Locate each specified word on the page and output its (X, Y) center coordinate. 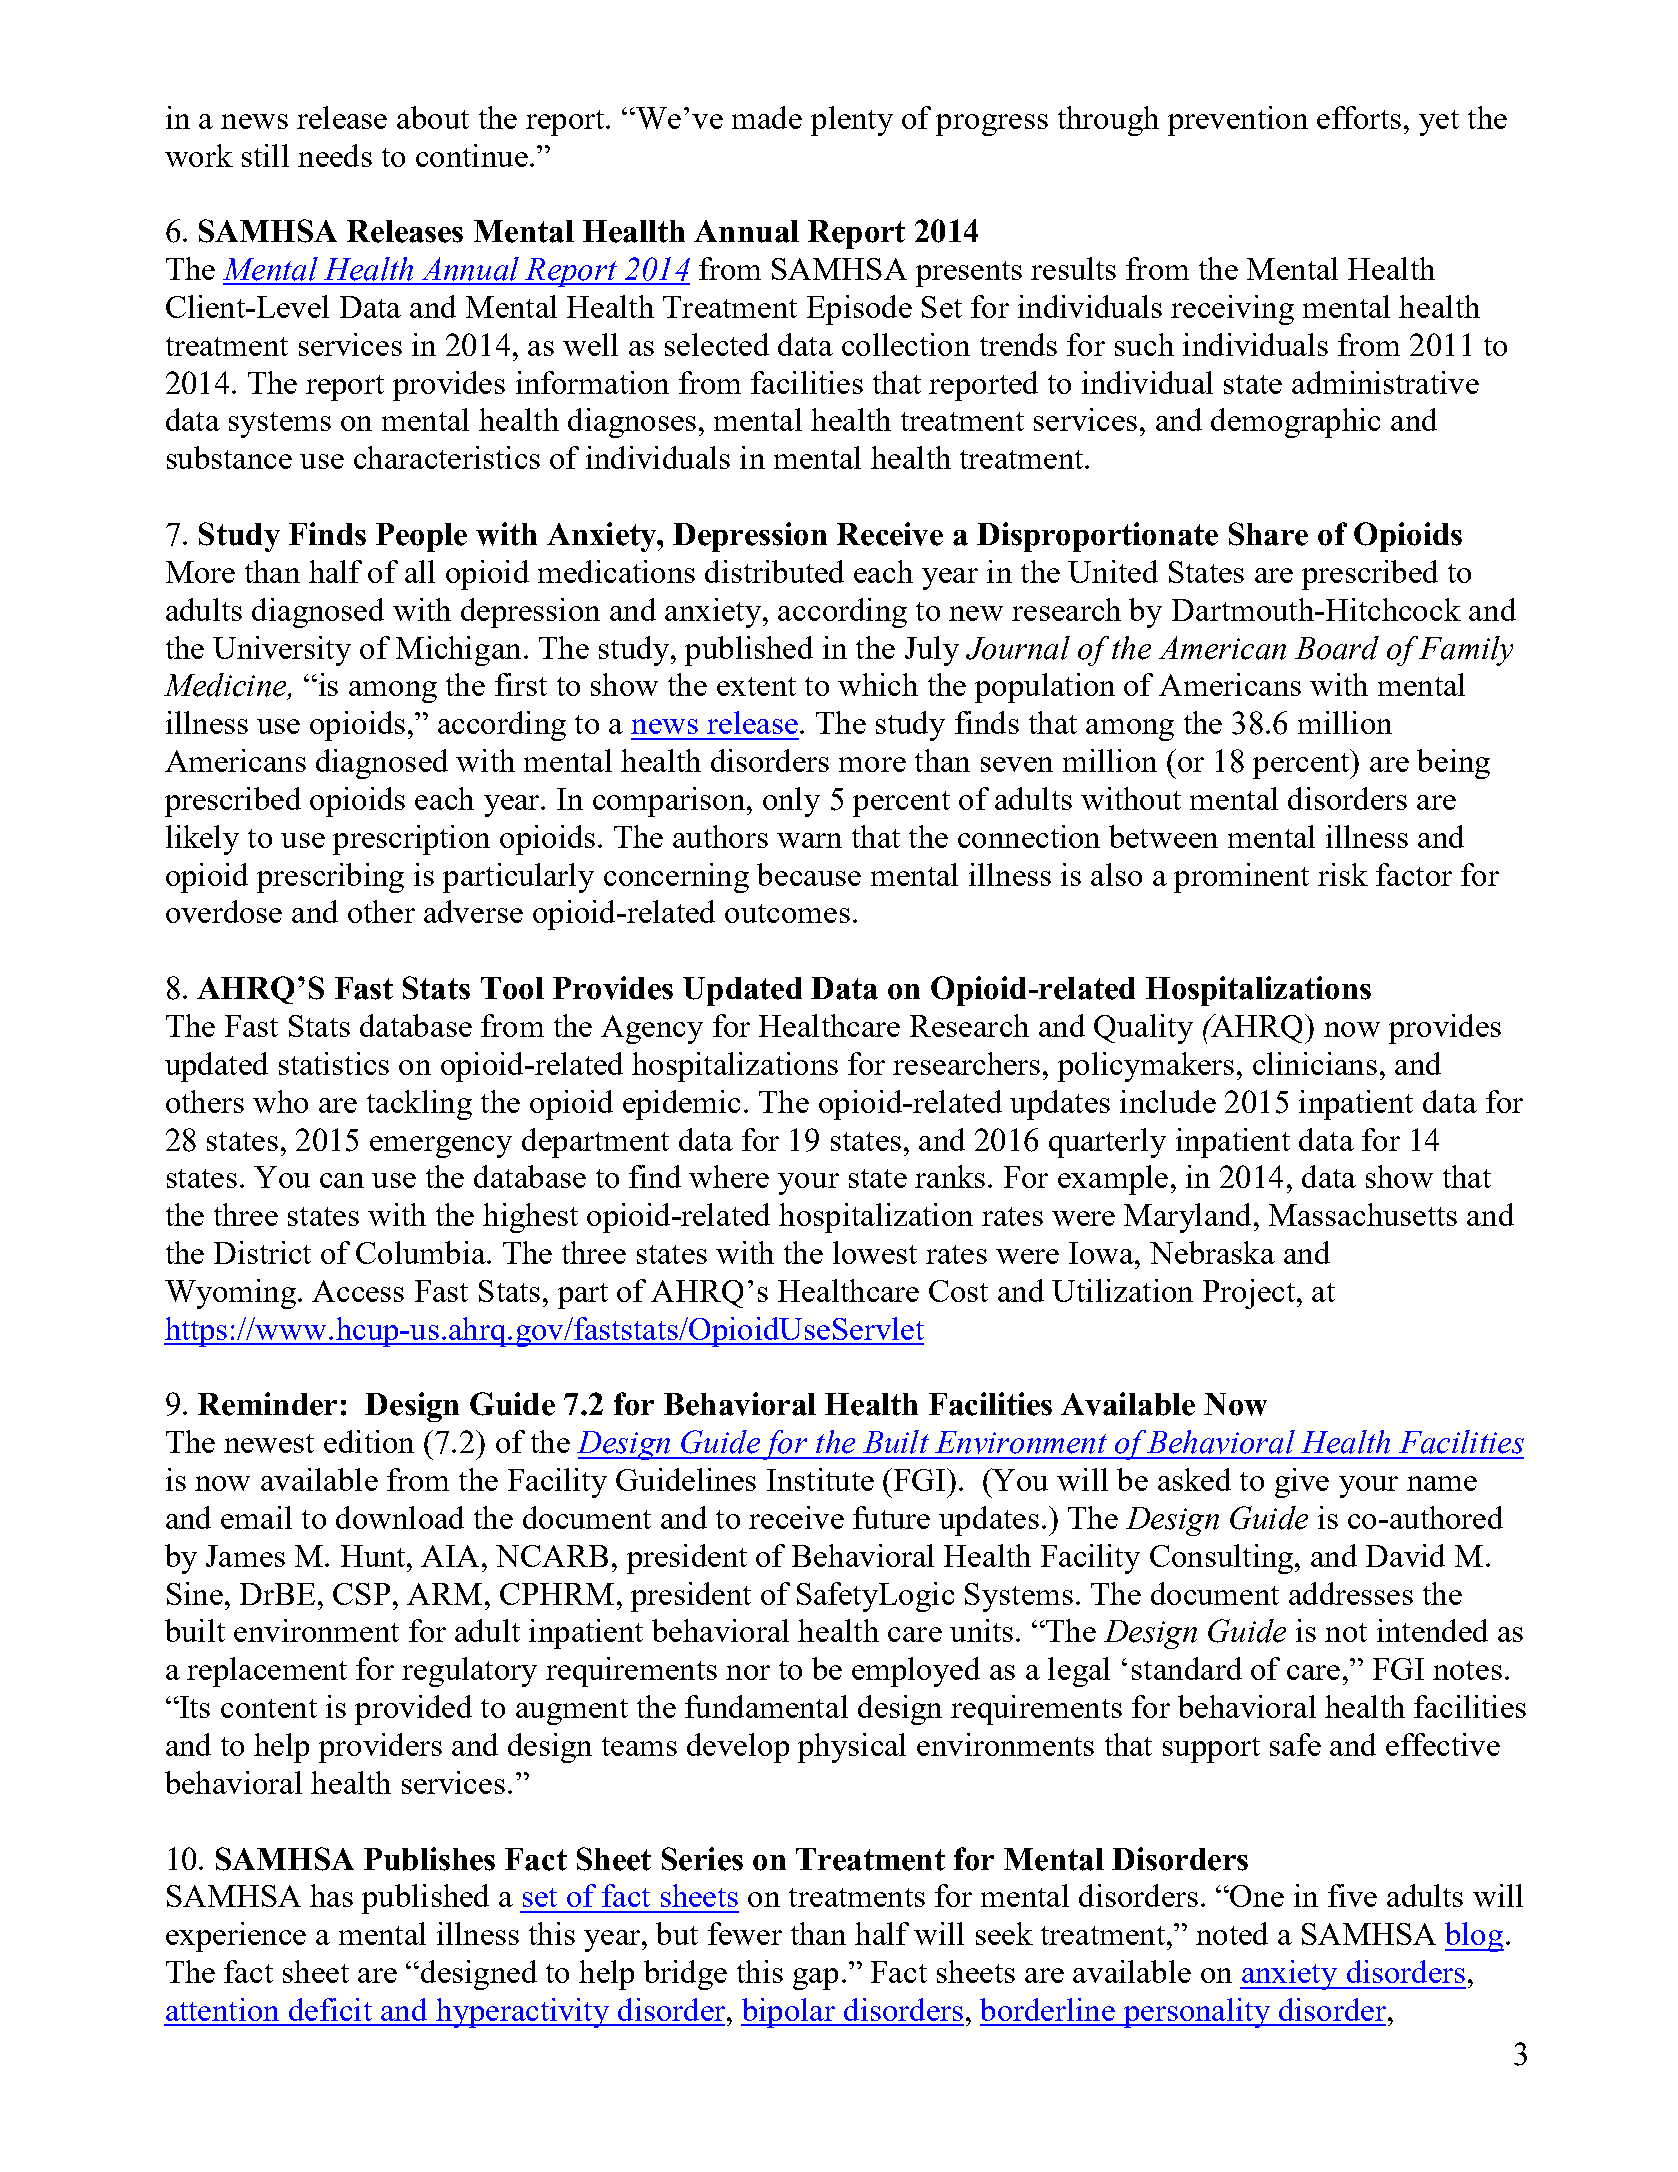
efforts (1359, 117)
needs (335, 155)
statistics (334, 1063)
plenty (852, 121)
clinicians (1315, 1063)
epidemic (681, 1105)
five (1352, 1895)
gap (815, 1979)
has (331, 1895)
